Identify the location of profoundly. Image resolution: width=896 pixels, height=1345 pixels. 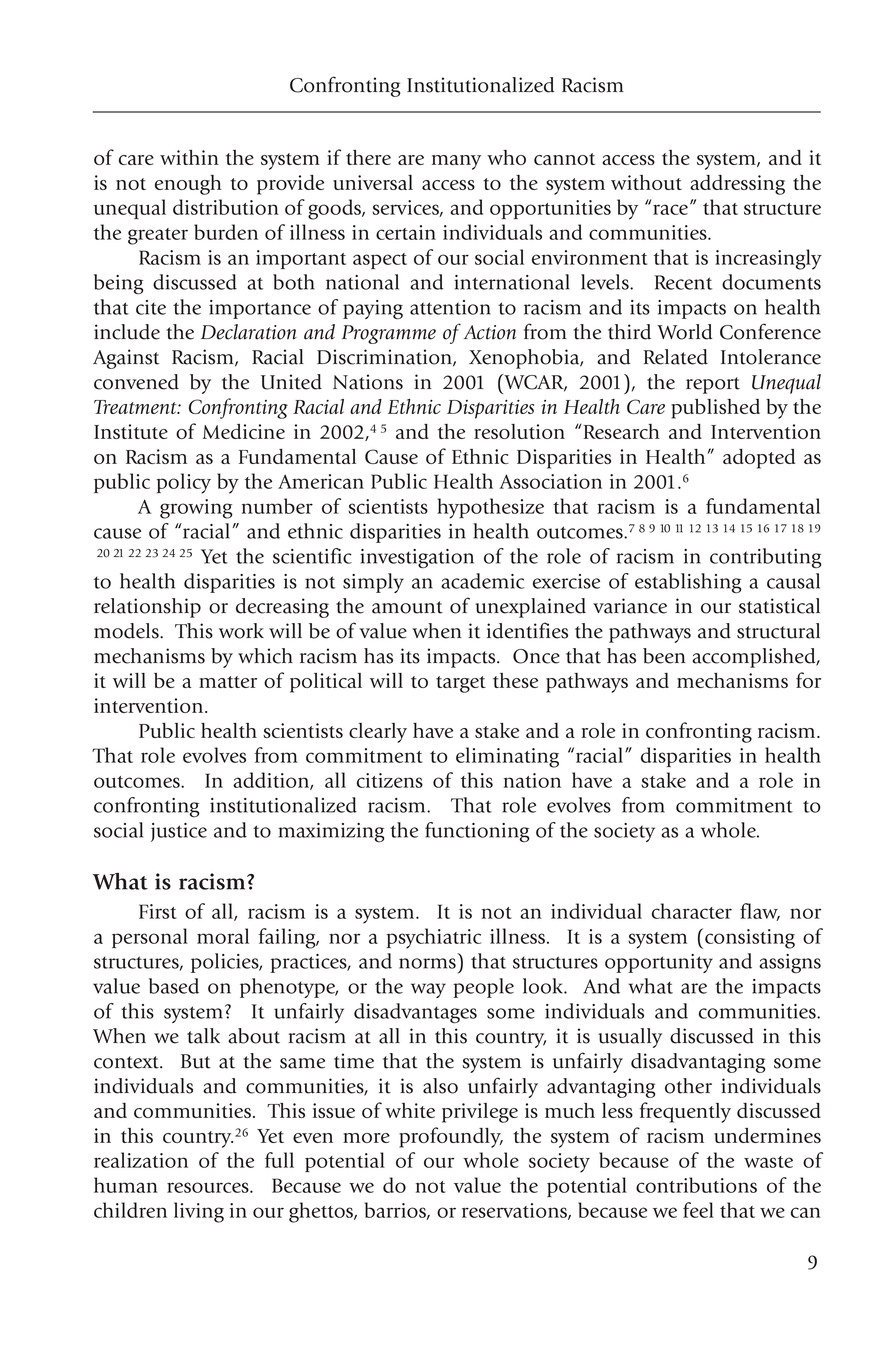
(451, 1137).
